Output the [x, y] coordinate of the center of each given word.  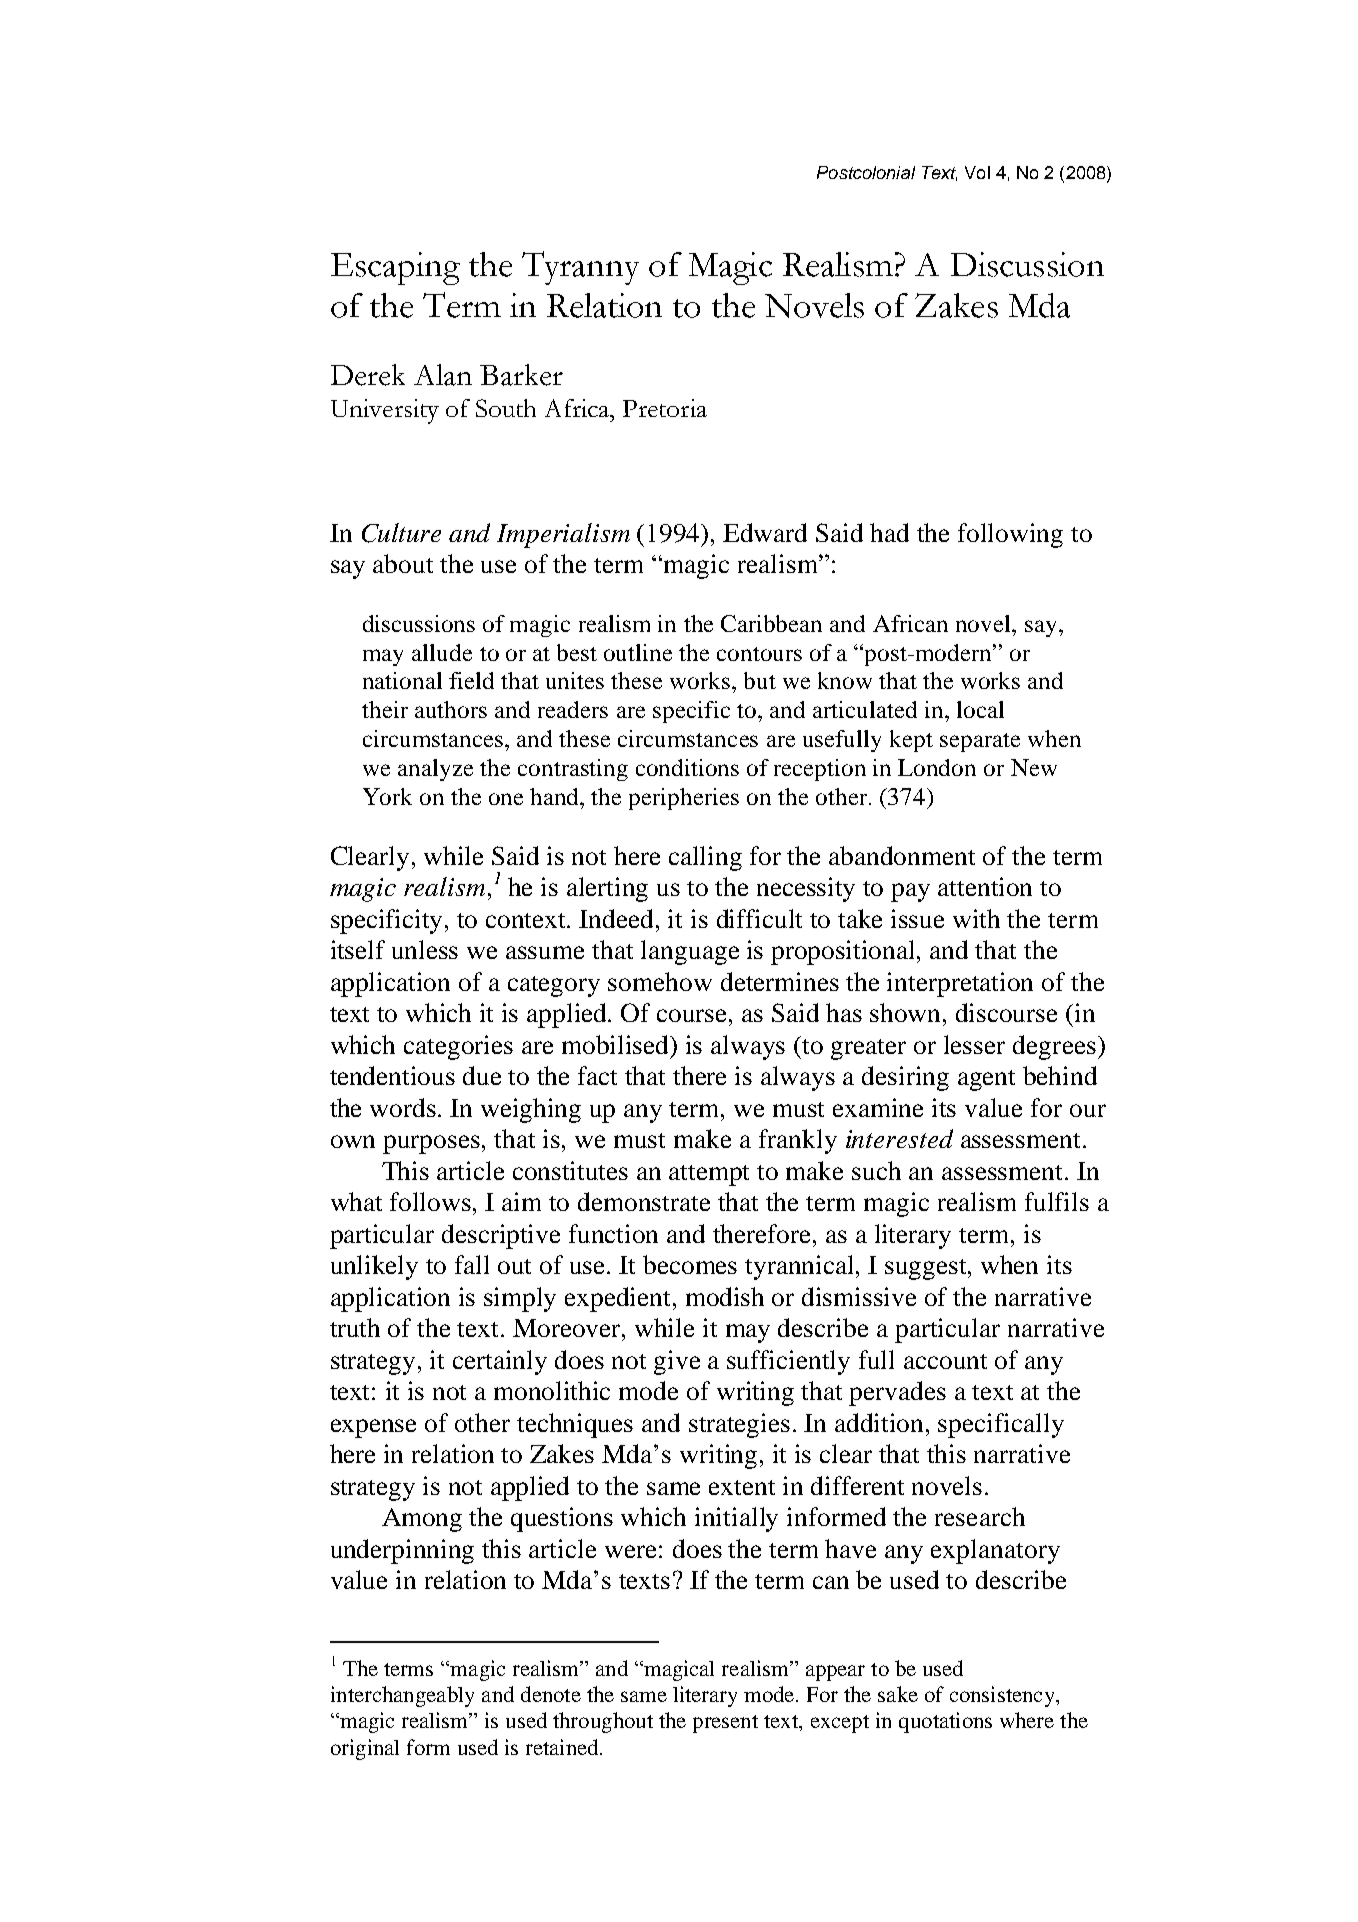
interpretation [960, 984]
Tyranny [580, 268]
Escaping [395, 268]
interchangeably [402, 1696]
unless [425, 949]
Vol [977, 172]
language [690, 952]
